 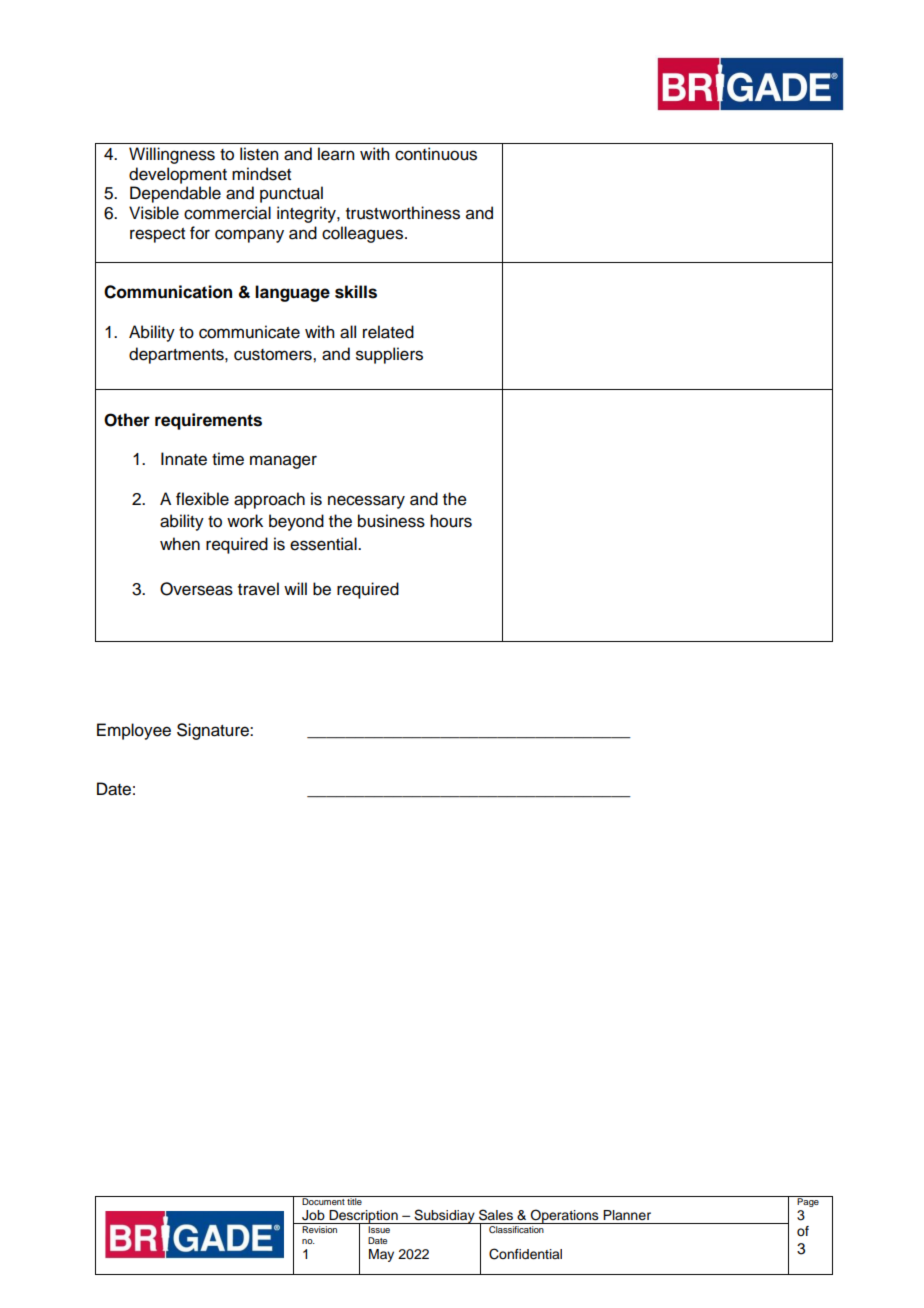 I want to click on business, so click(x=391, y=521).
